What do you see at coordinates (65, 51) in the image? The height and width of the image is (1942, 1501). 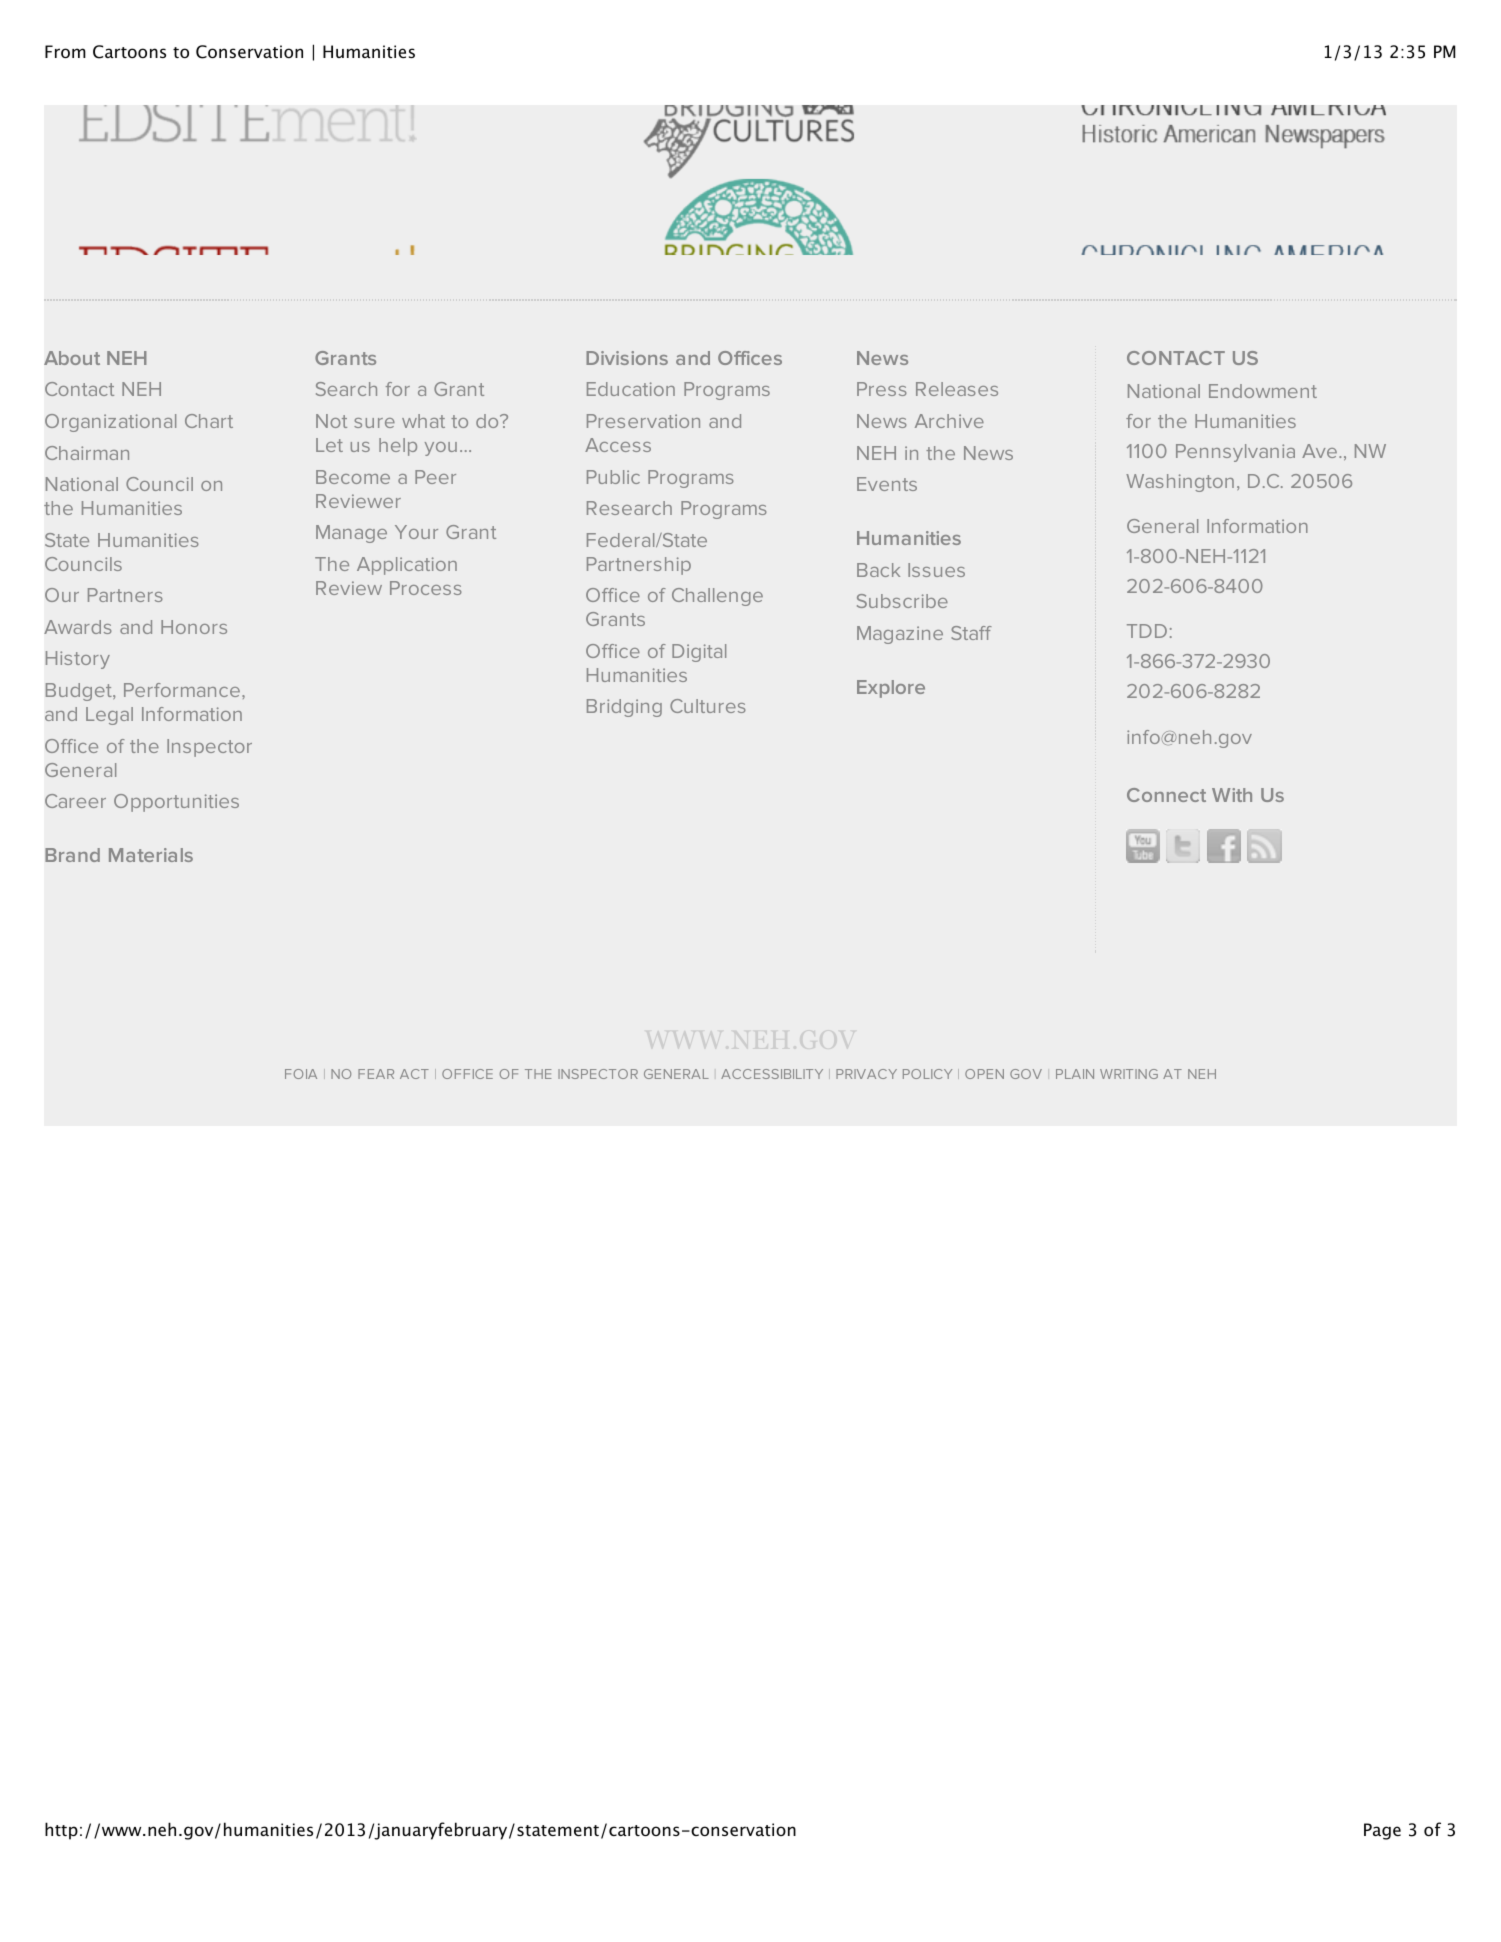 I see `From` at bounding box center [65, 51].
